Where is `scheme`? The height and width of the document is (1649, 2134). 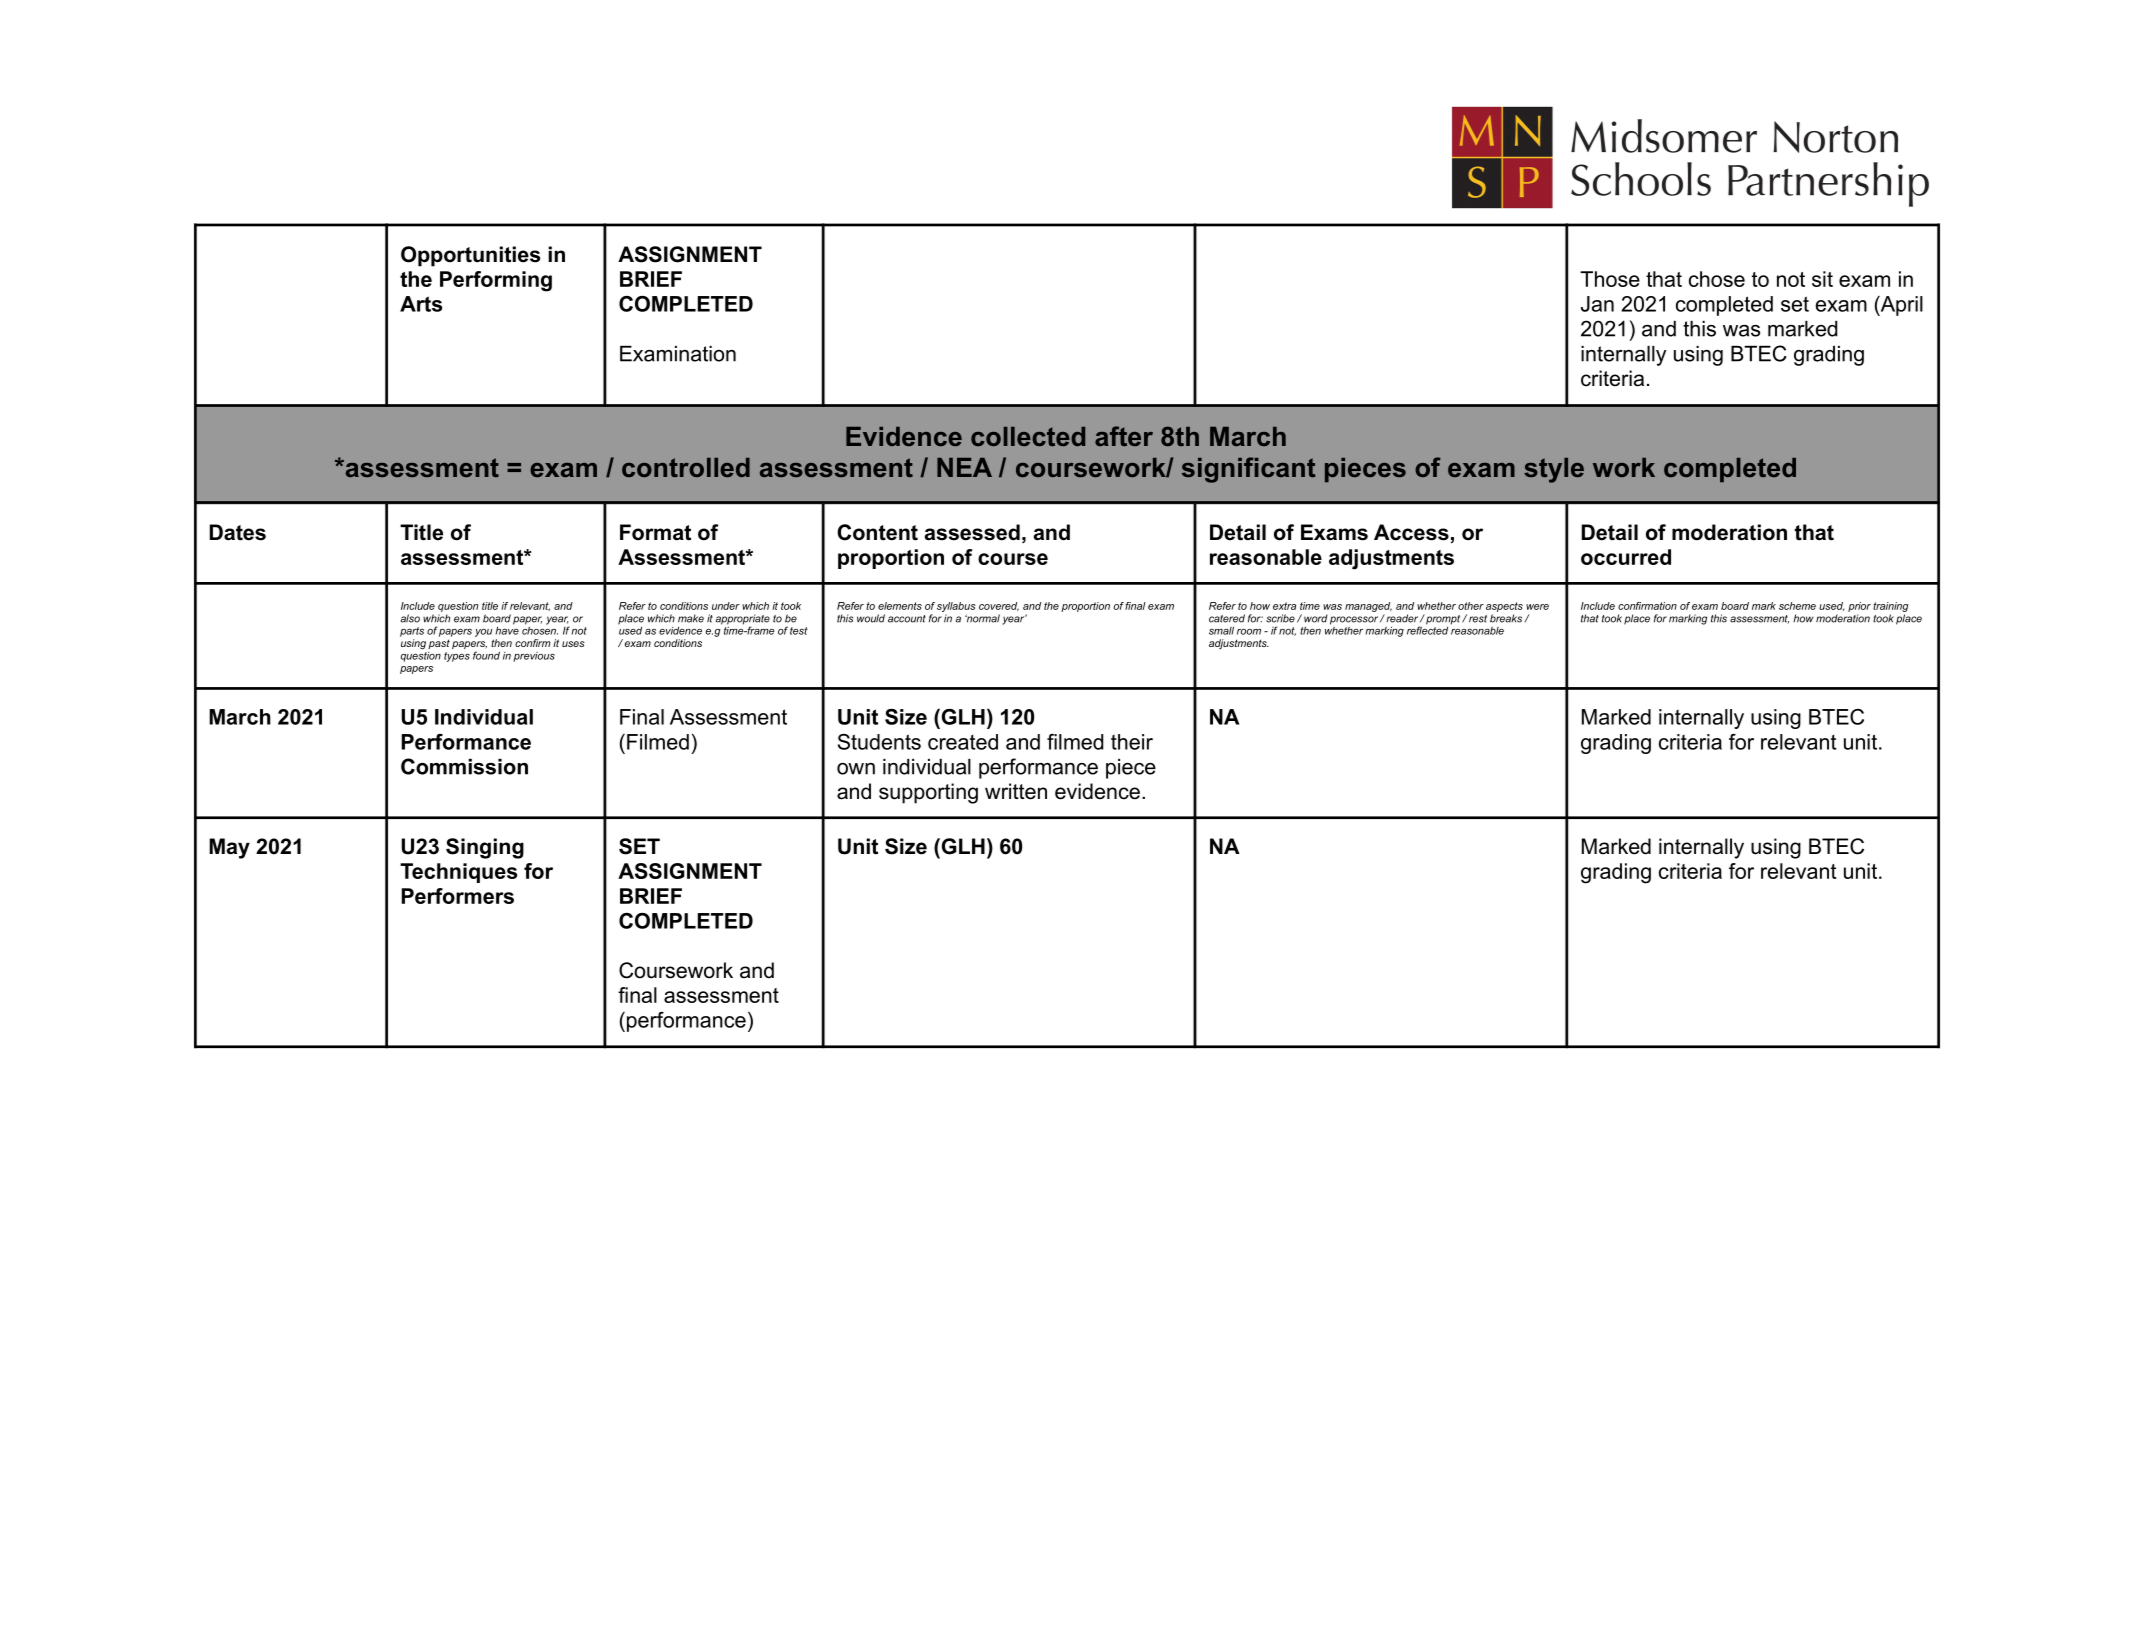
scheme is located at coordinates (1797, 606).
